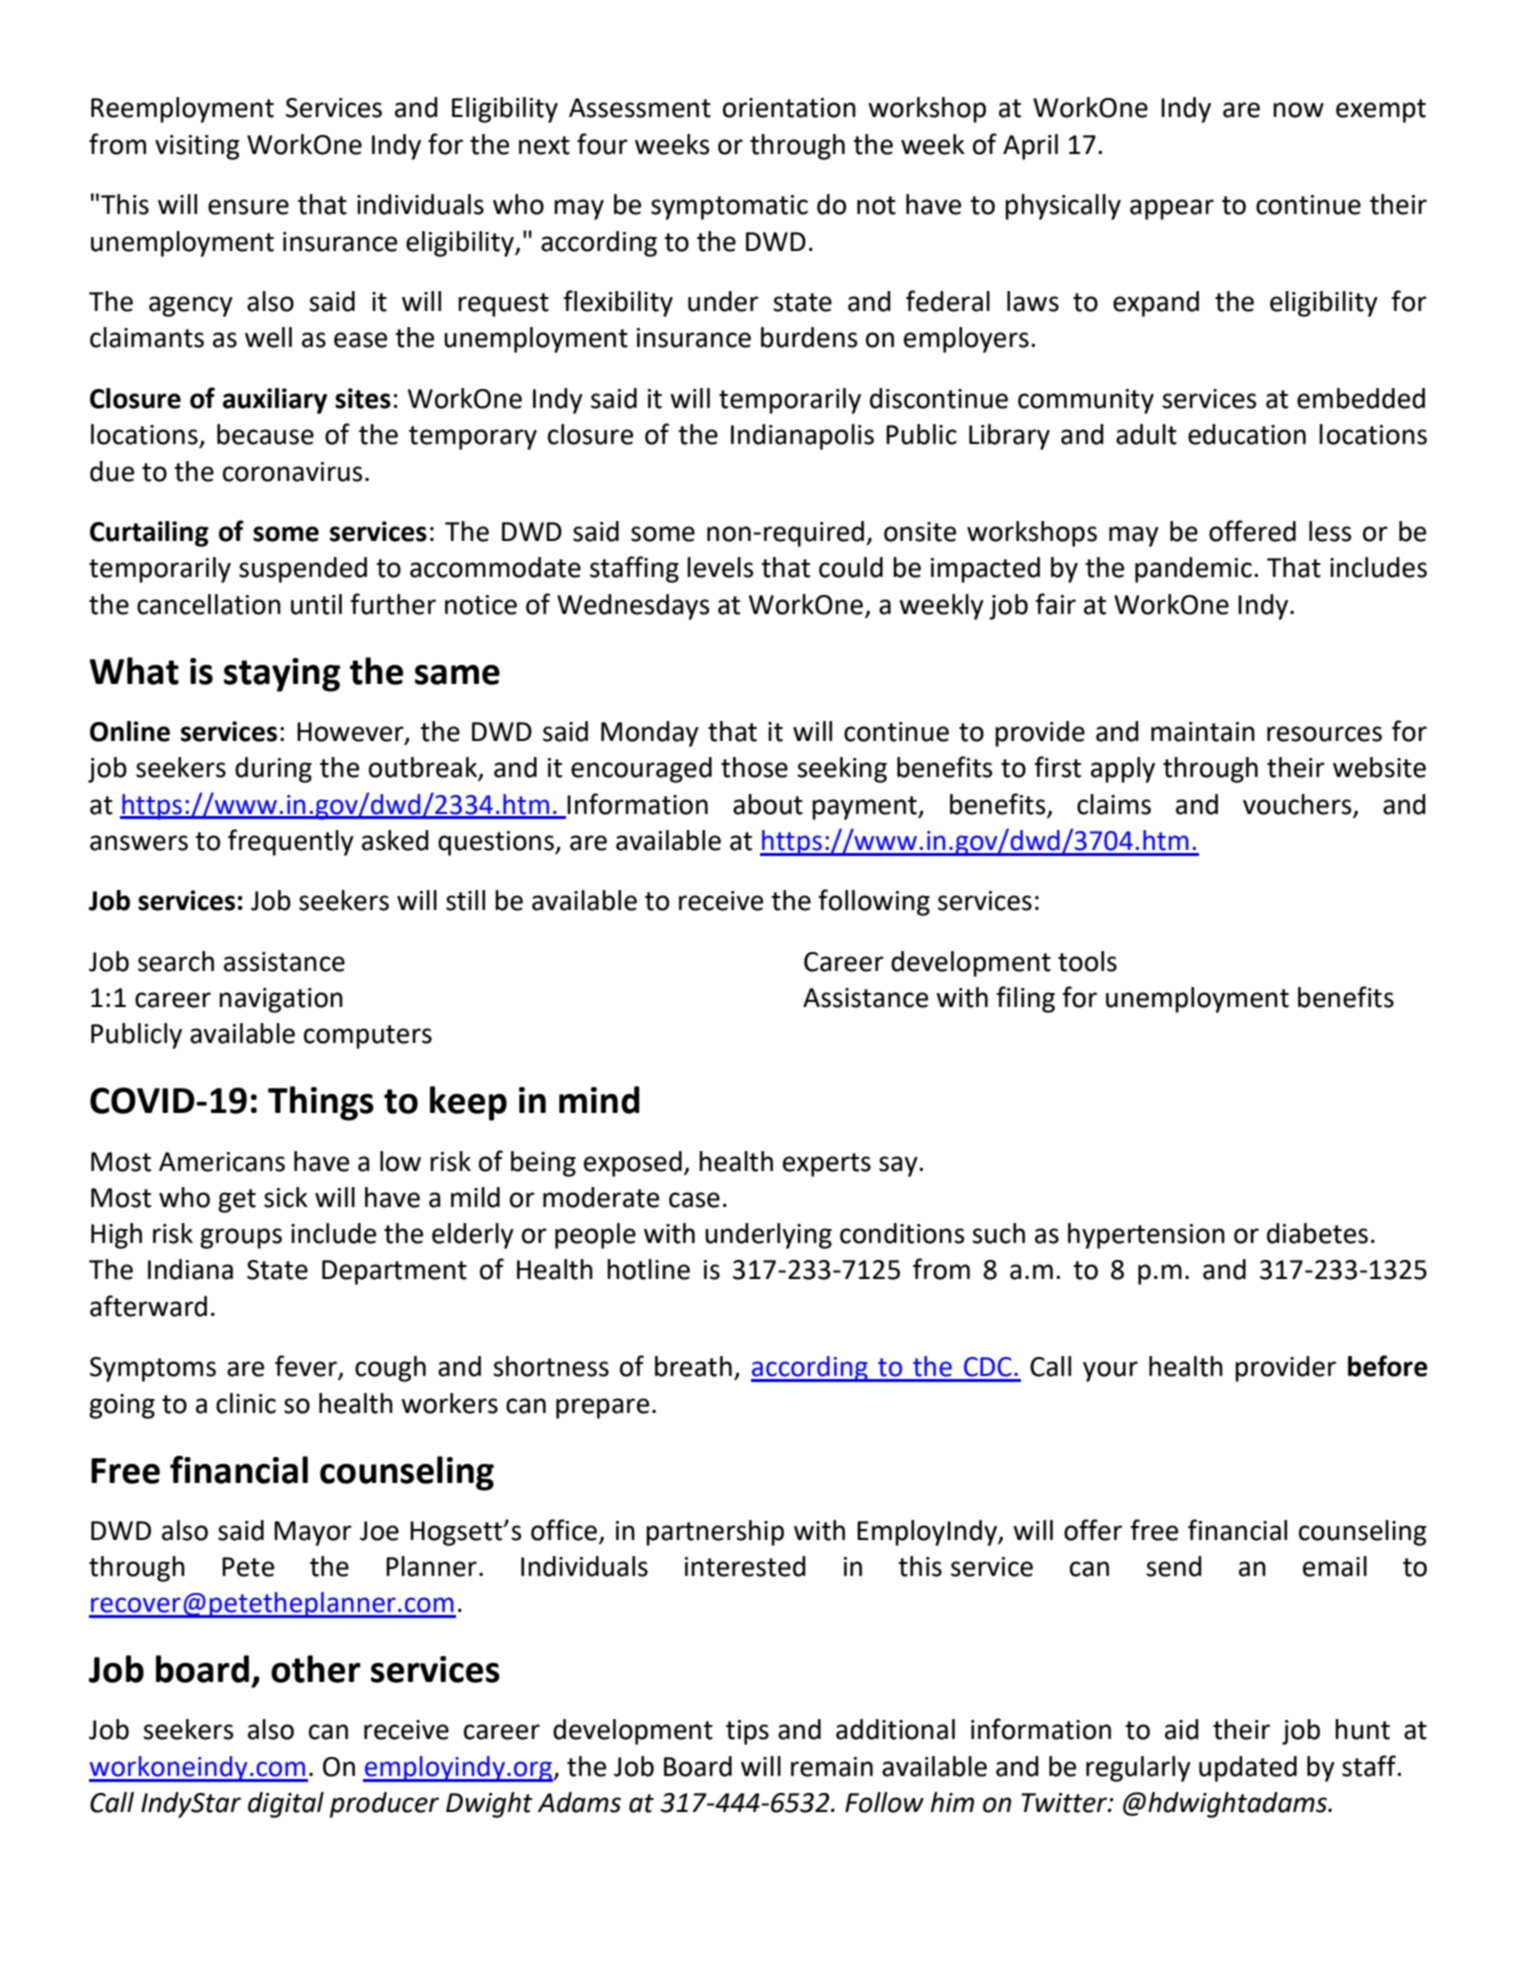 The image size is (1517, 1963). What do you see at coordinates (1087, 961) in the screenshot?
I see `tools` at bounding box center [1087, 961].
